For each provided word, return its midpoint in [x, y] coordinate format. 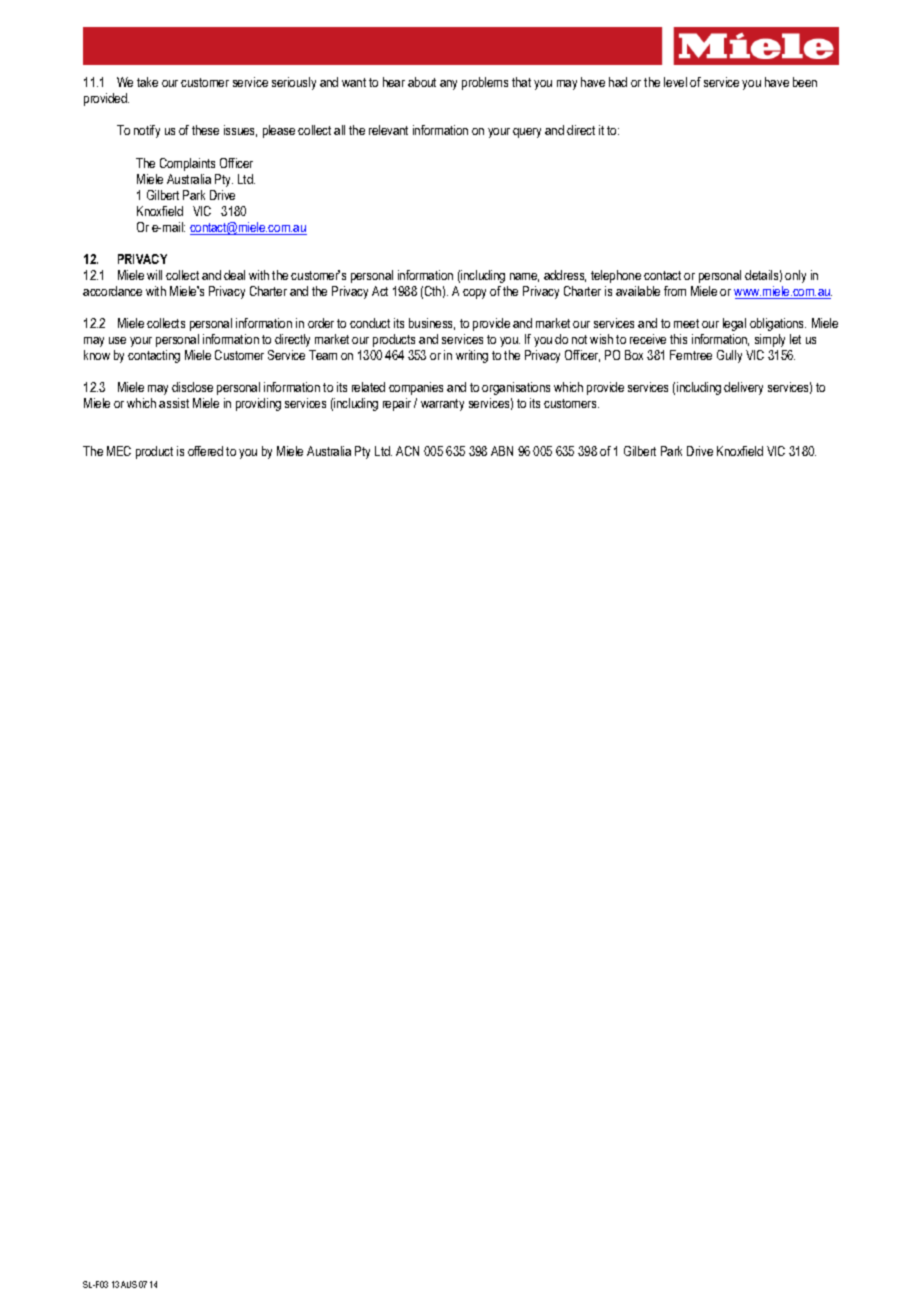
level [675, 82]
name [524, 277]
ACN [407, 451]
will [154, 275]
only [795, 276]
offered [205, 451]
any [448, 85]
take [147, 82]
